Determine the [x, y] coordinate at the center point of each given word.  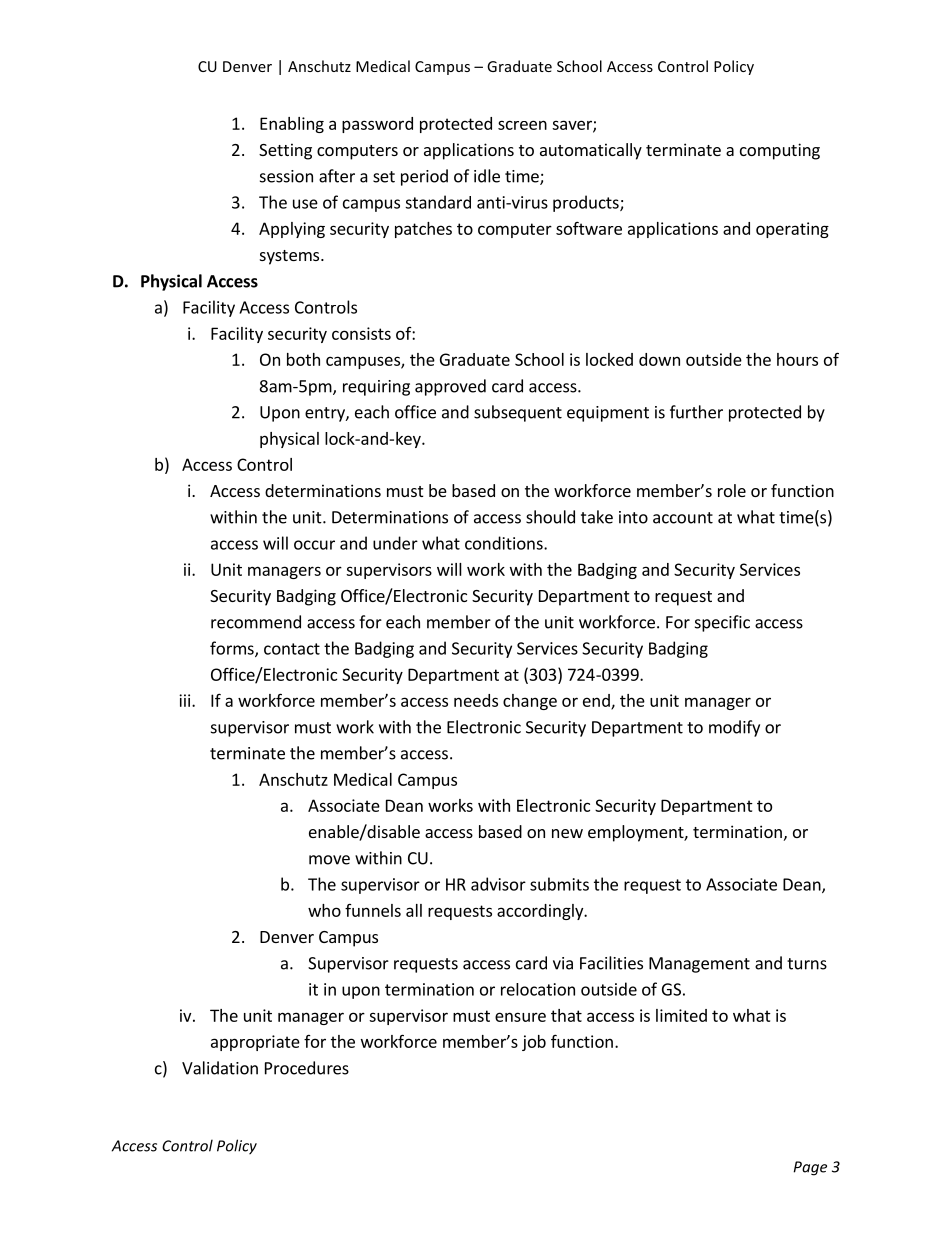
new [567, 833]
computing [780, 151]
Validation [220, 1068]
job [534, 1043]
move [329, 860]
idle [487, 176]
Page [810, 1168]
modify [734, 728]
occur [314, 545]
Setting [285, 151]
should [550, 517]
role [732, 490]
